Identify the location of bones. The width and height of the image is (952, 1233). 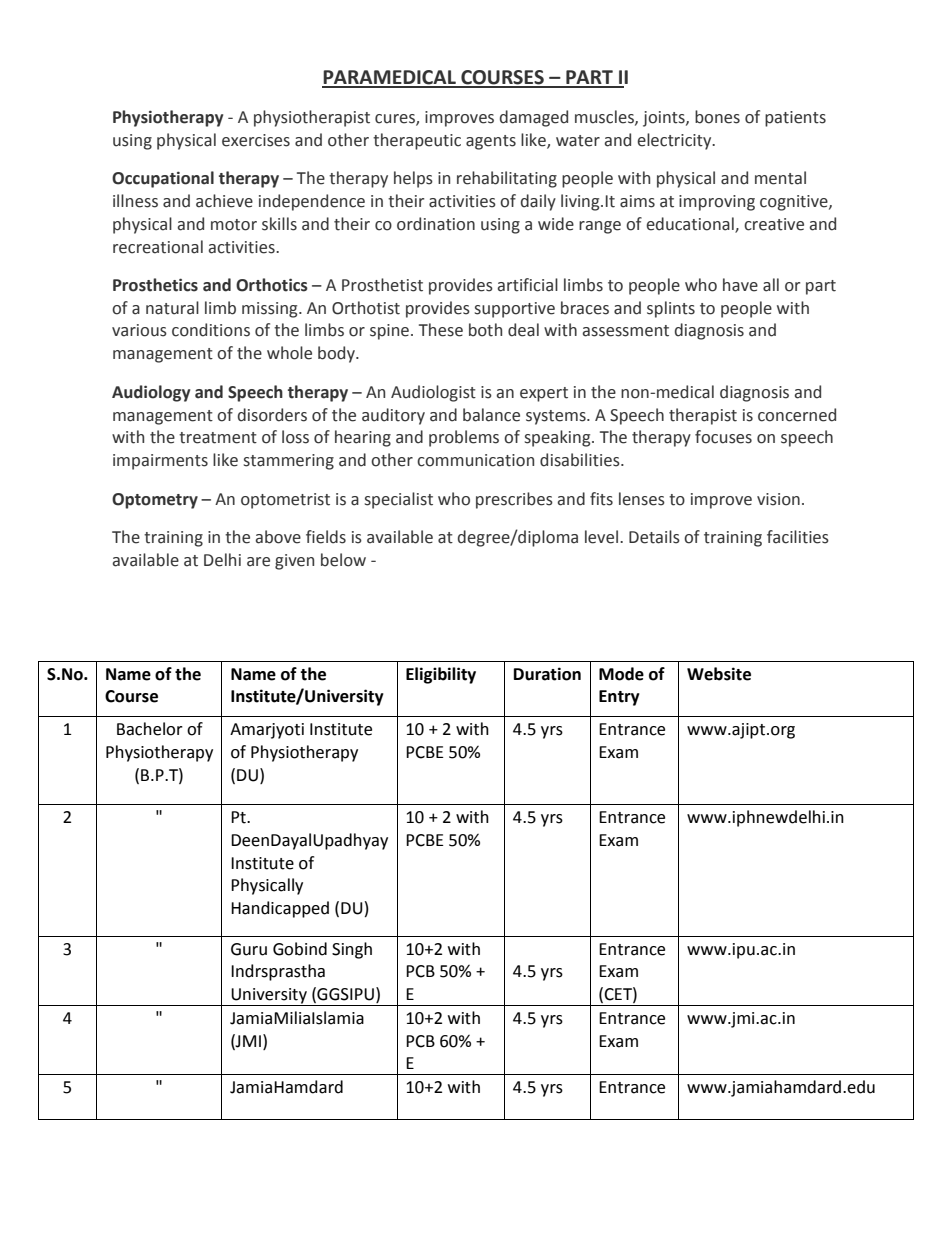
(717, 117).
